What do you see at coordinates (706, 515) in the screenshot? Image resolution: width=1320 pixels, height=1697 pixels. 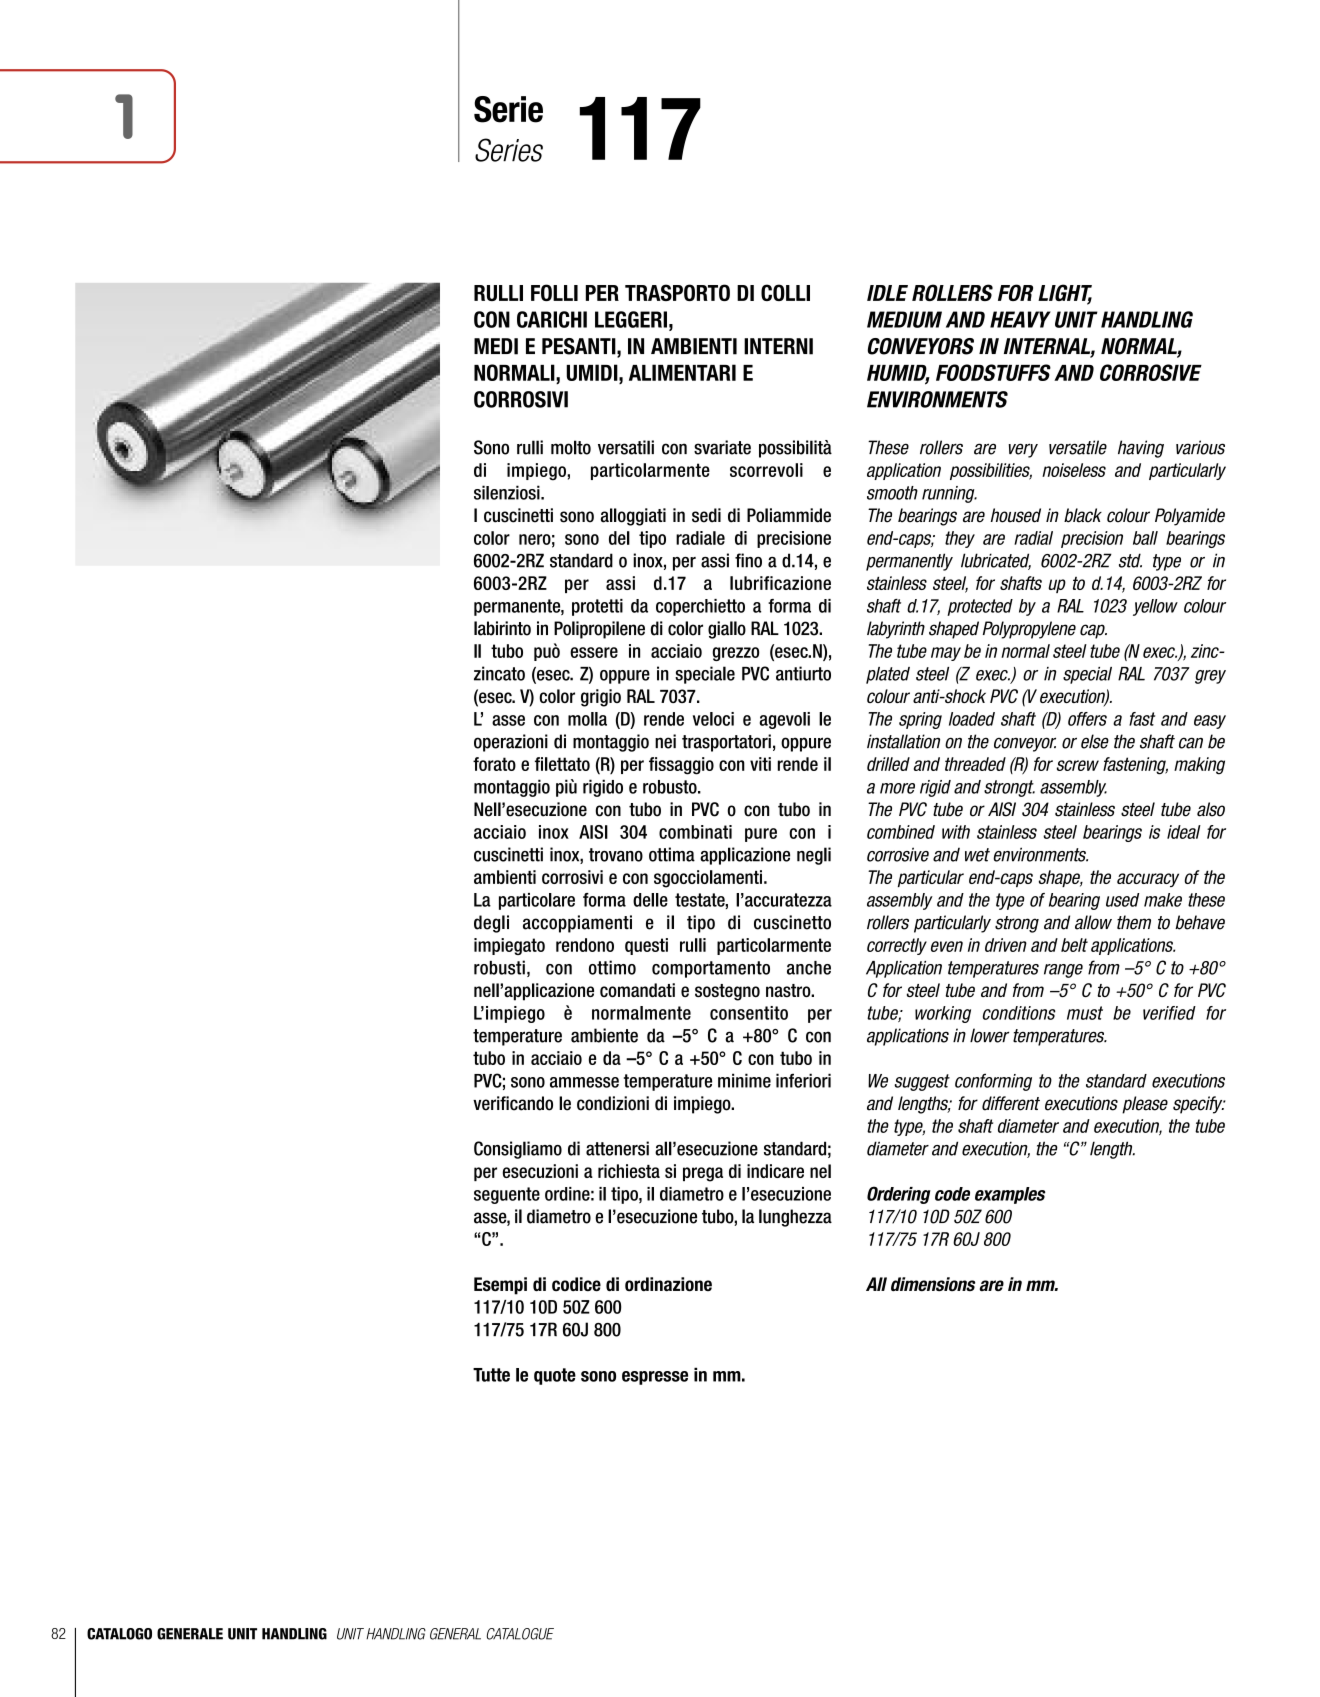 I see `sedi` at bounding box center [706, 515].
